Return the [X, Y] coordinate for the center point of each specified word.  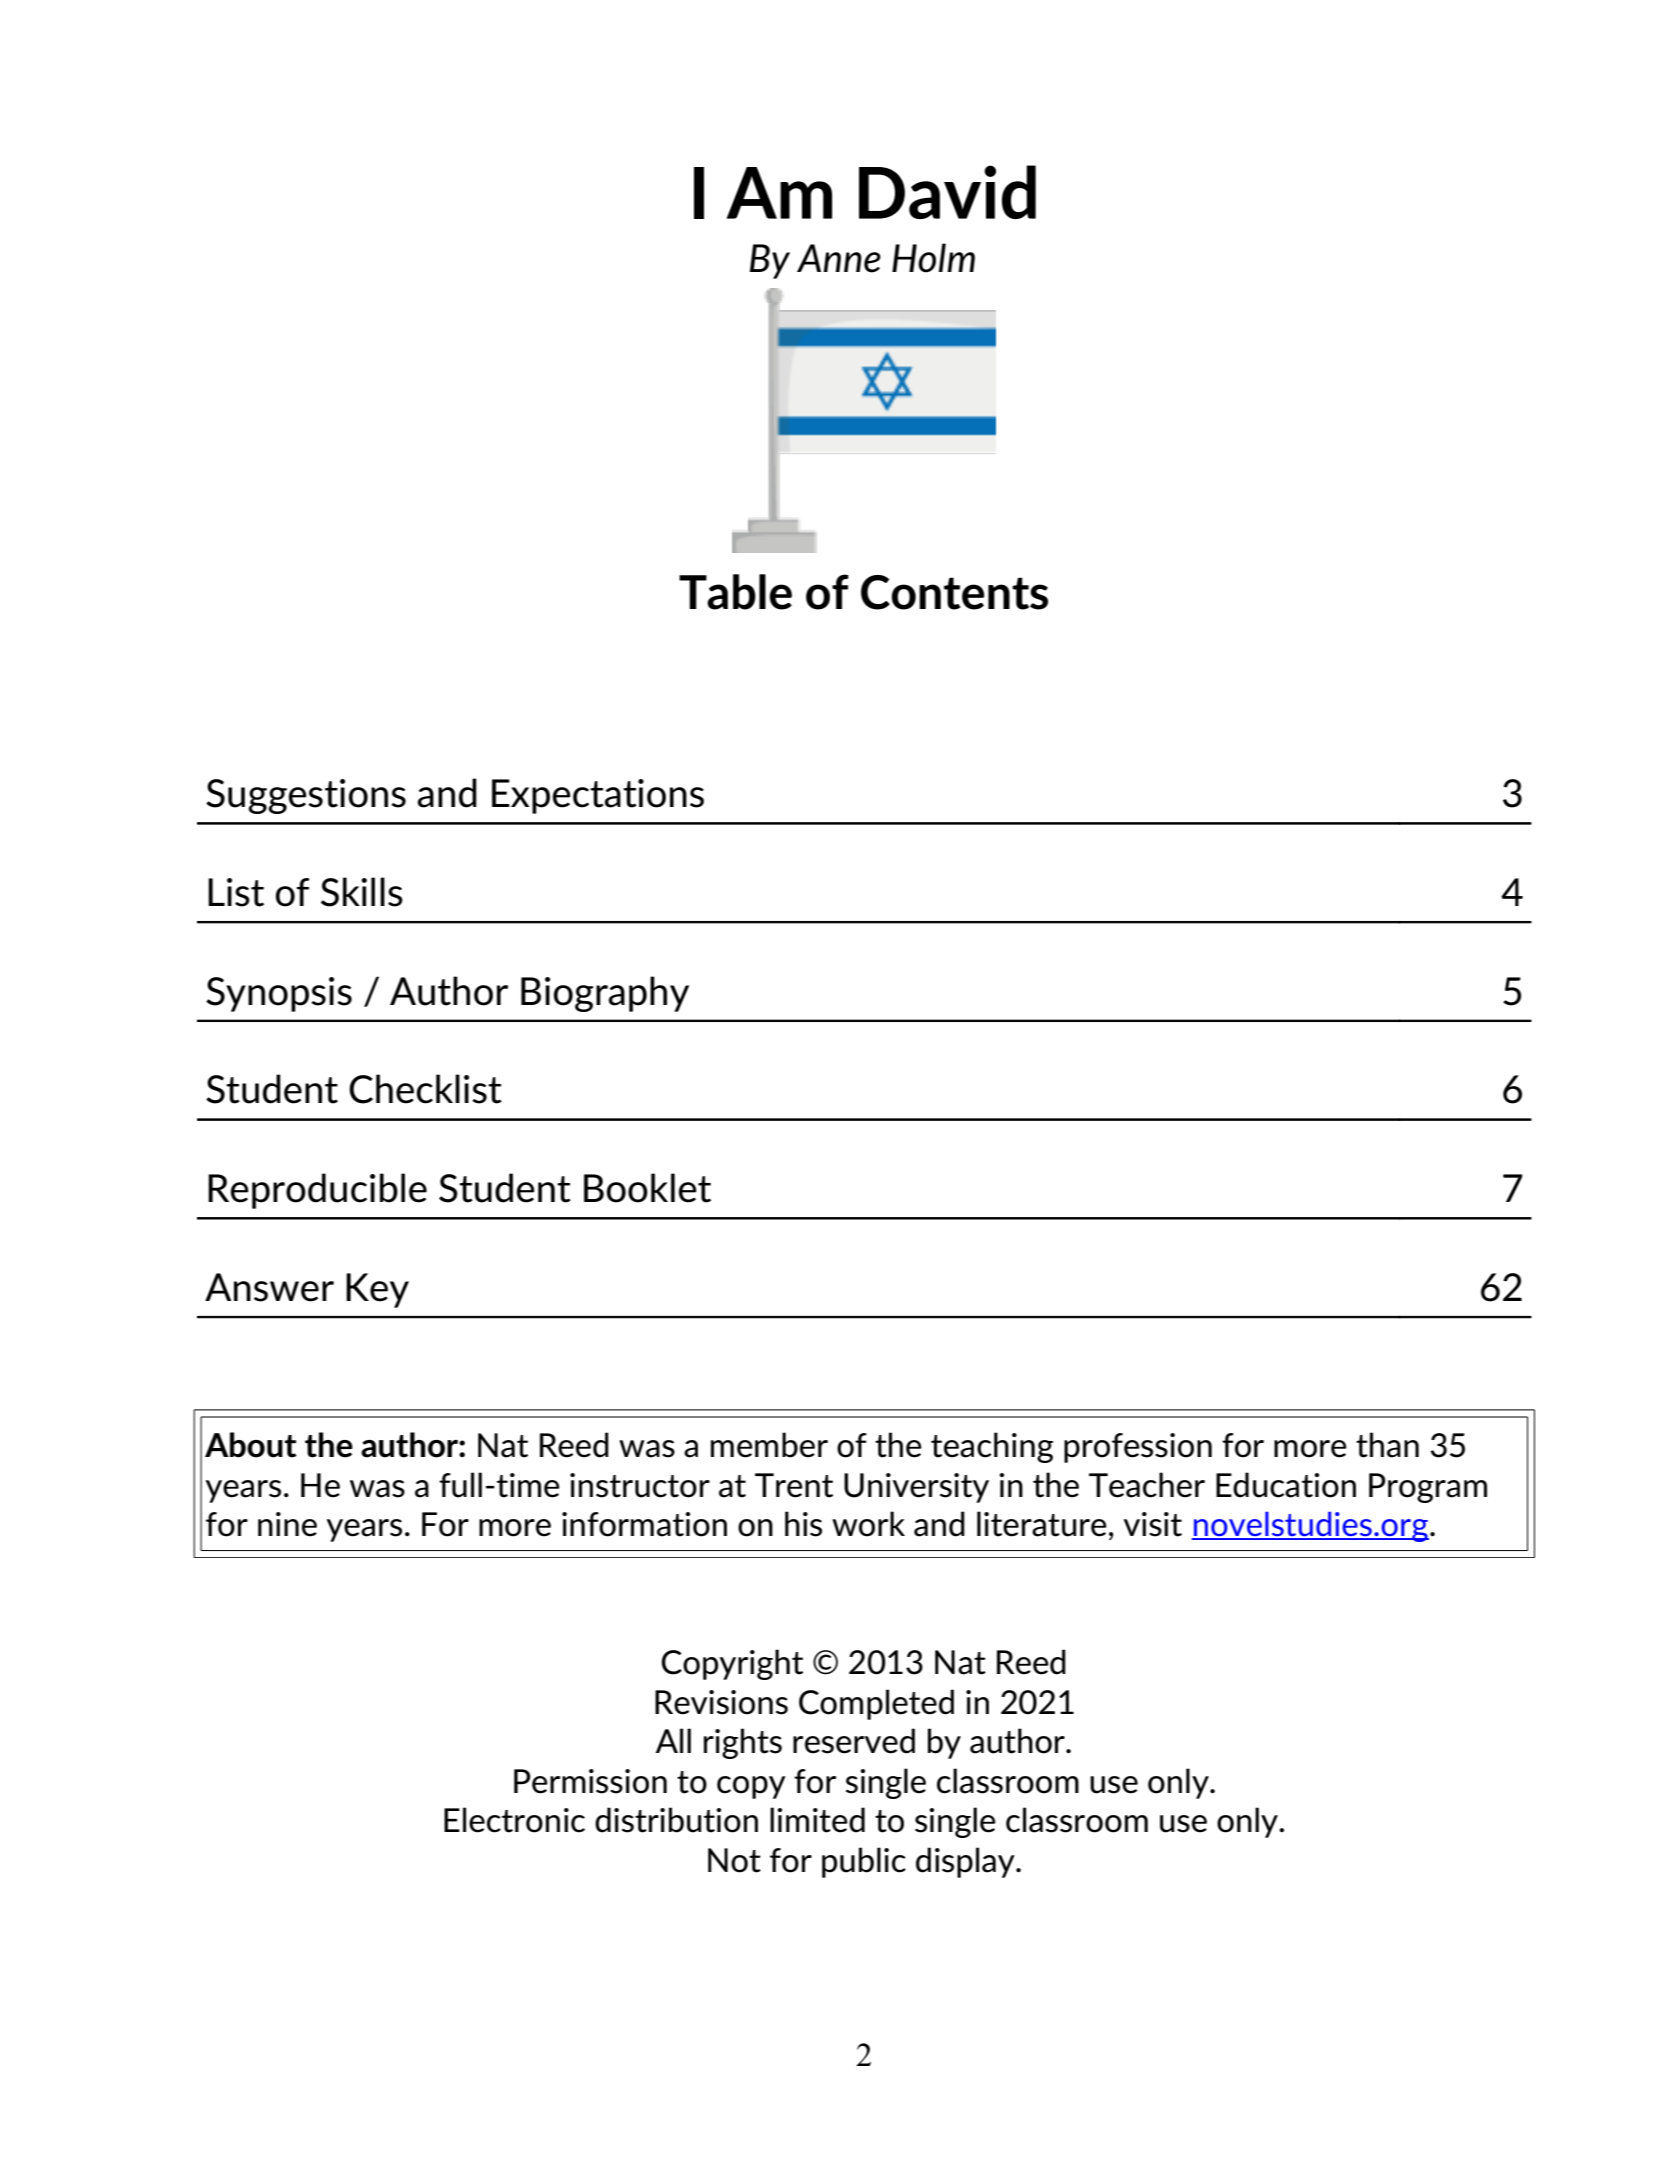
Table [735, 592]
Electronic [514, 1820]
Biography [605, 994]
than [1387, 1445]
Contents [954, 592]
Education [1286, 1485]
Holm [933, 258]
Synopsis [279, 994]
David [947, 192]
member [769, 1445]
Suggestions [306, 796]
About [251, 1445]
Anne [839, 258]
